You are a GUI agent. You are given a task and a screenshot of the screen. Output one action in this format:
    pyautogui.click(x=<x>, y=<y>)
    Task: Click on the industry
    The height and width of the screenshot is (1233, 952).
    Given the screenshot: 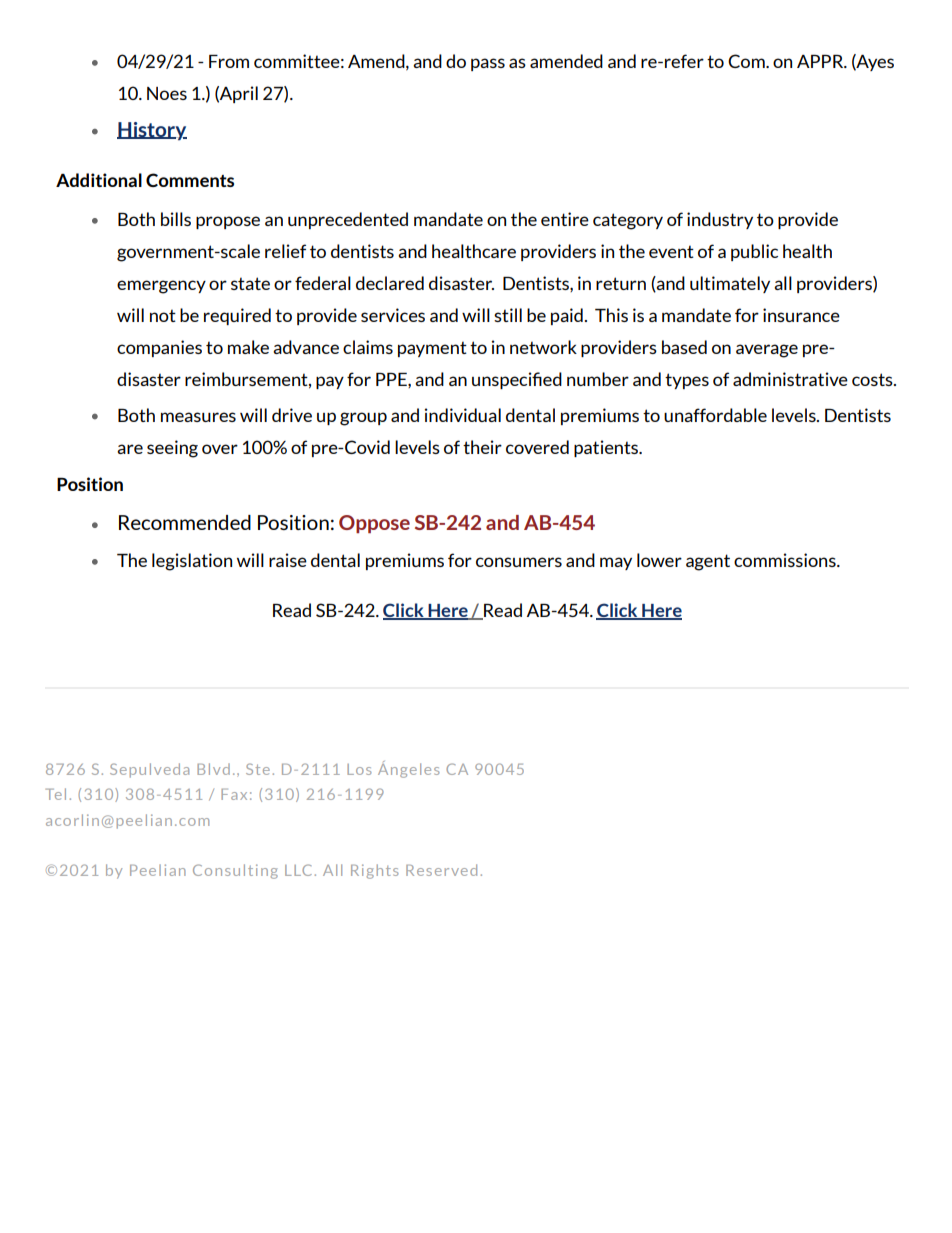 What is the action you would take?
    pyautogui.click(x=720, y=220)
